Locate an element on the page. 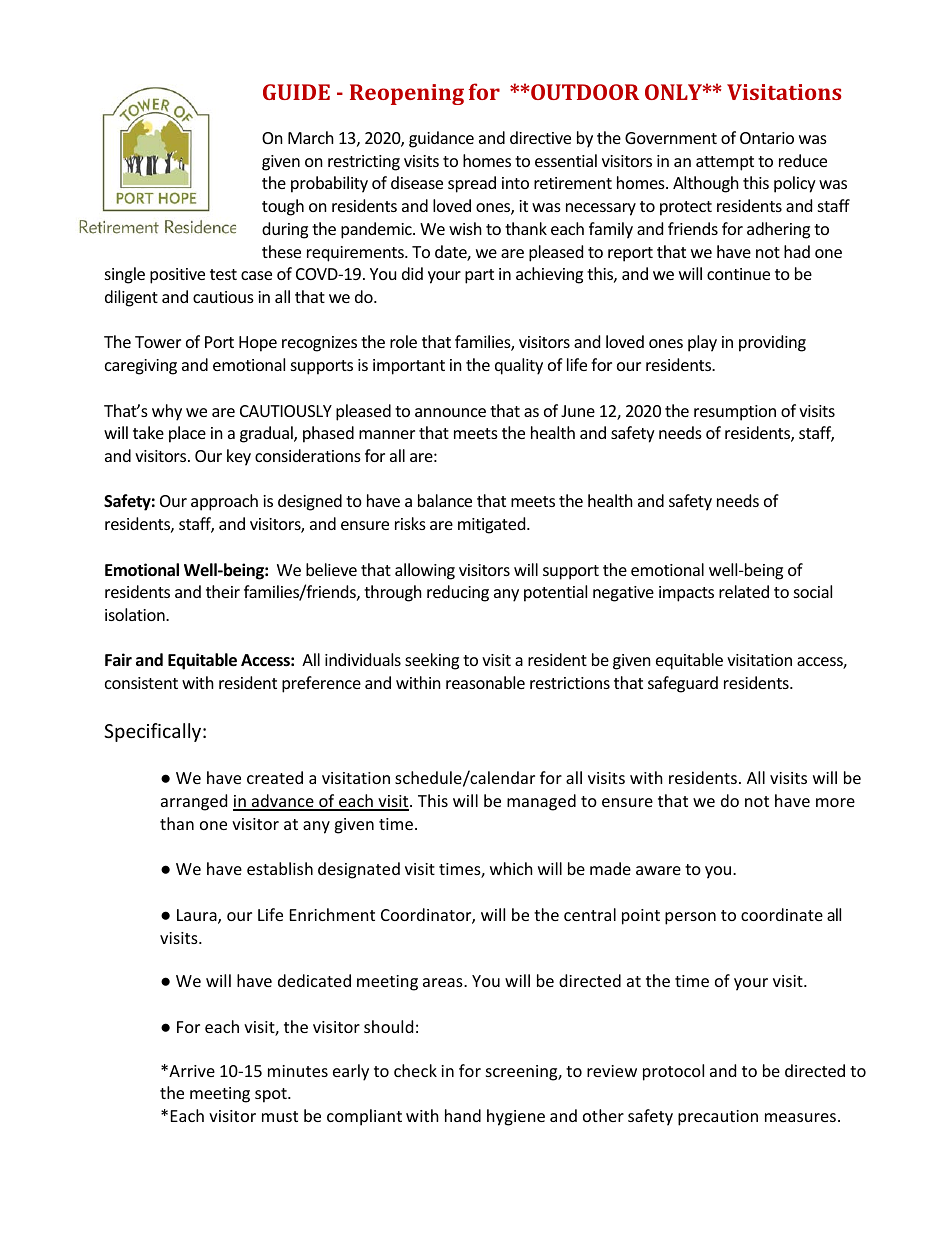 The image size is (952, 1233). spot is located at coordinates (272, 1095).
